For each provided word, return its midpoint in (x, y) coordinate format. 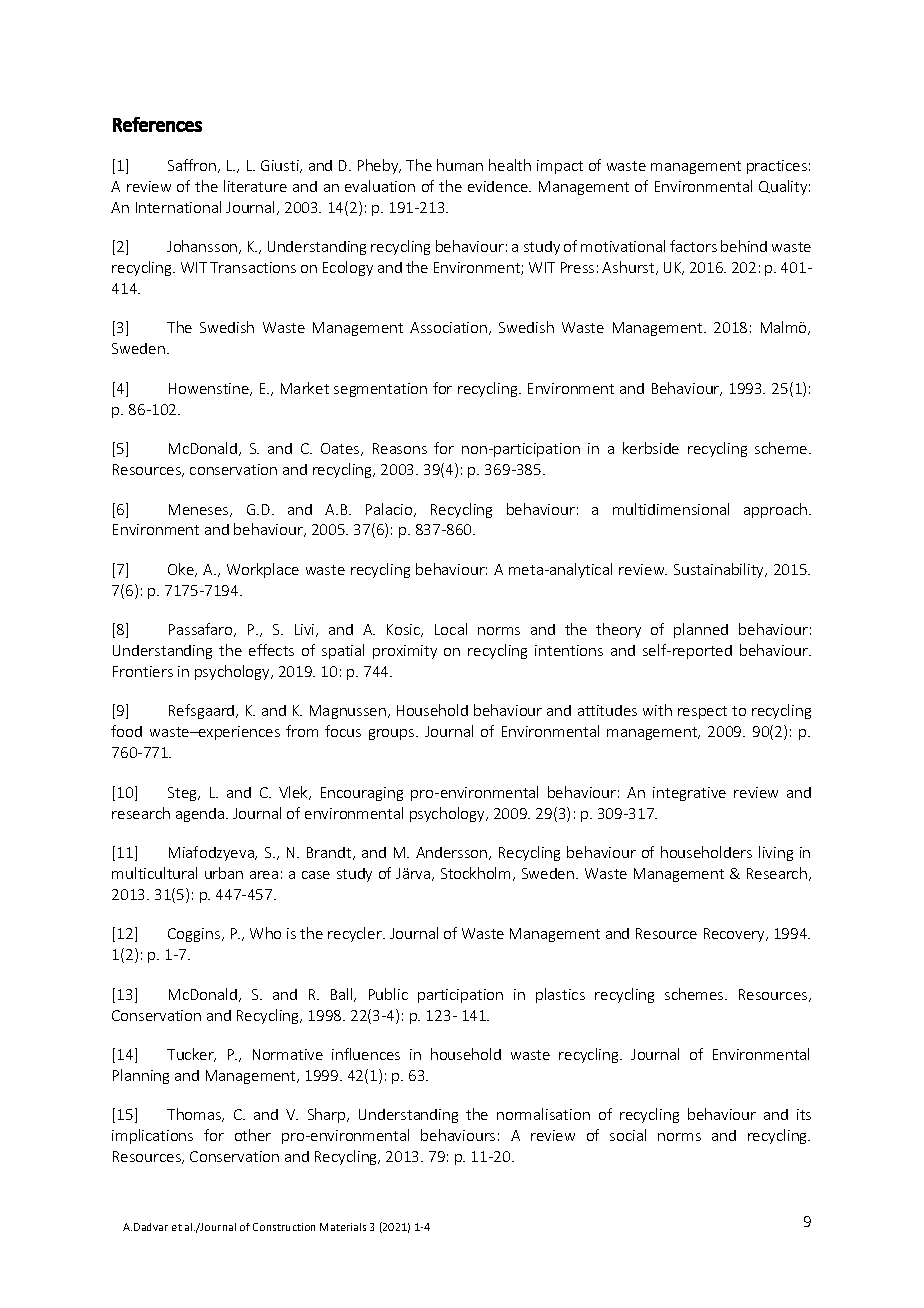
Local (451, 629)
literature (255, 186)
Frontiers (143, 671)
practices (777, 167)
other (253, 1135)
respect (702, 712)
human (460, 165)
